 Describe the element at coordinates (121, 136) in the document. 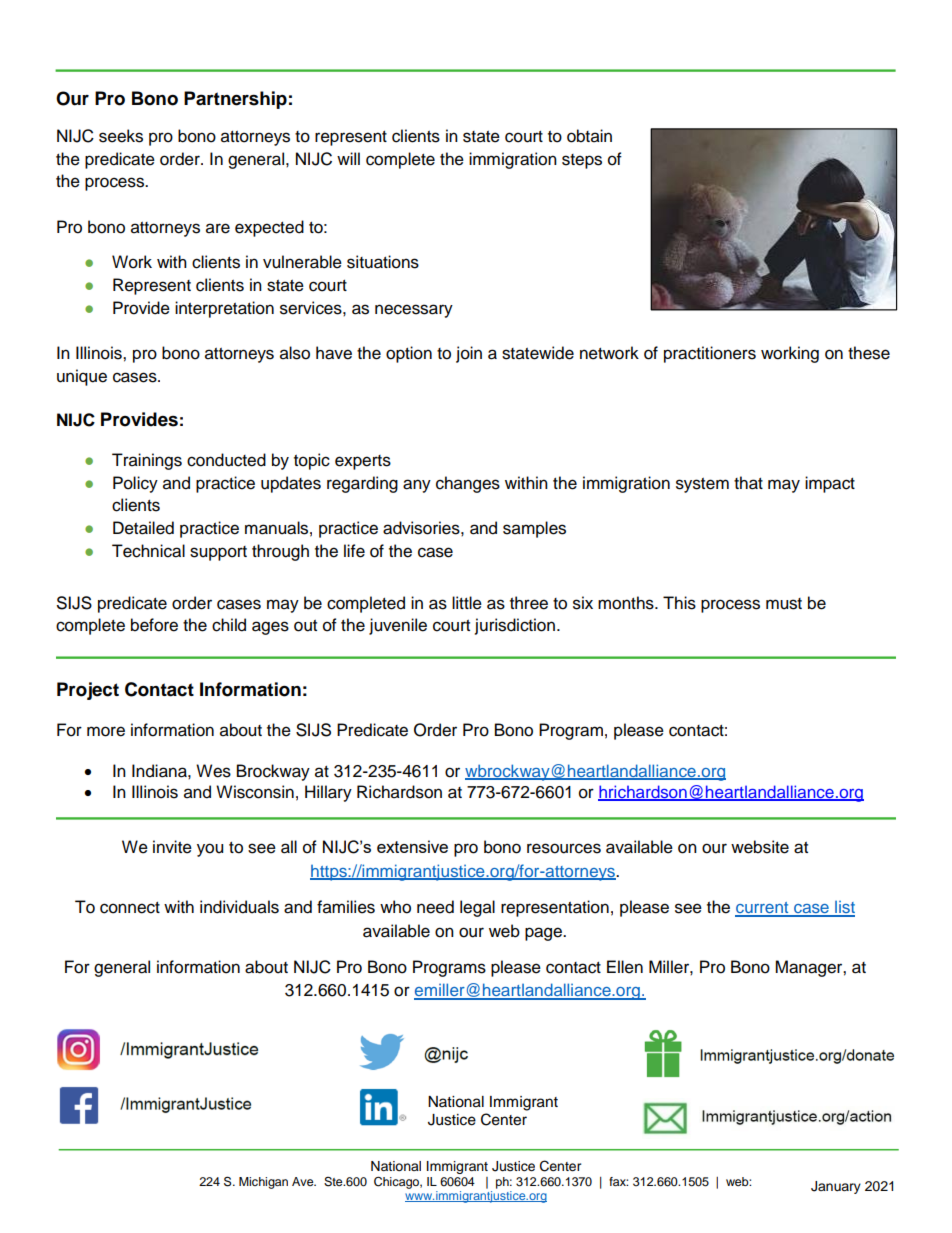

I see `seeks` at that location.
